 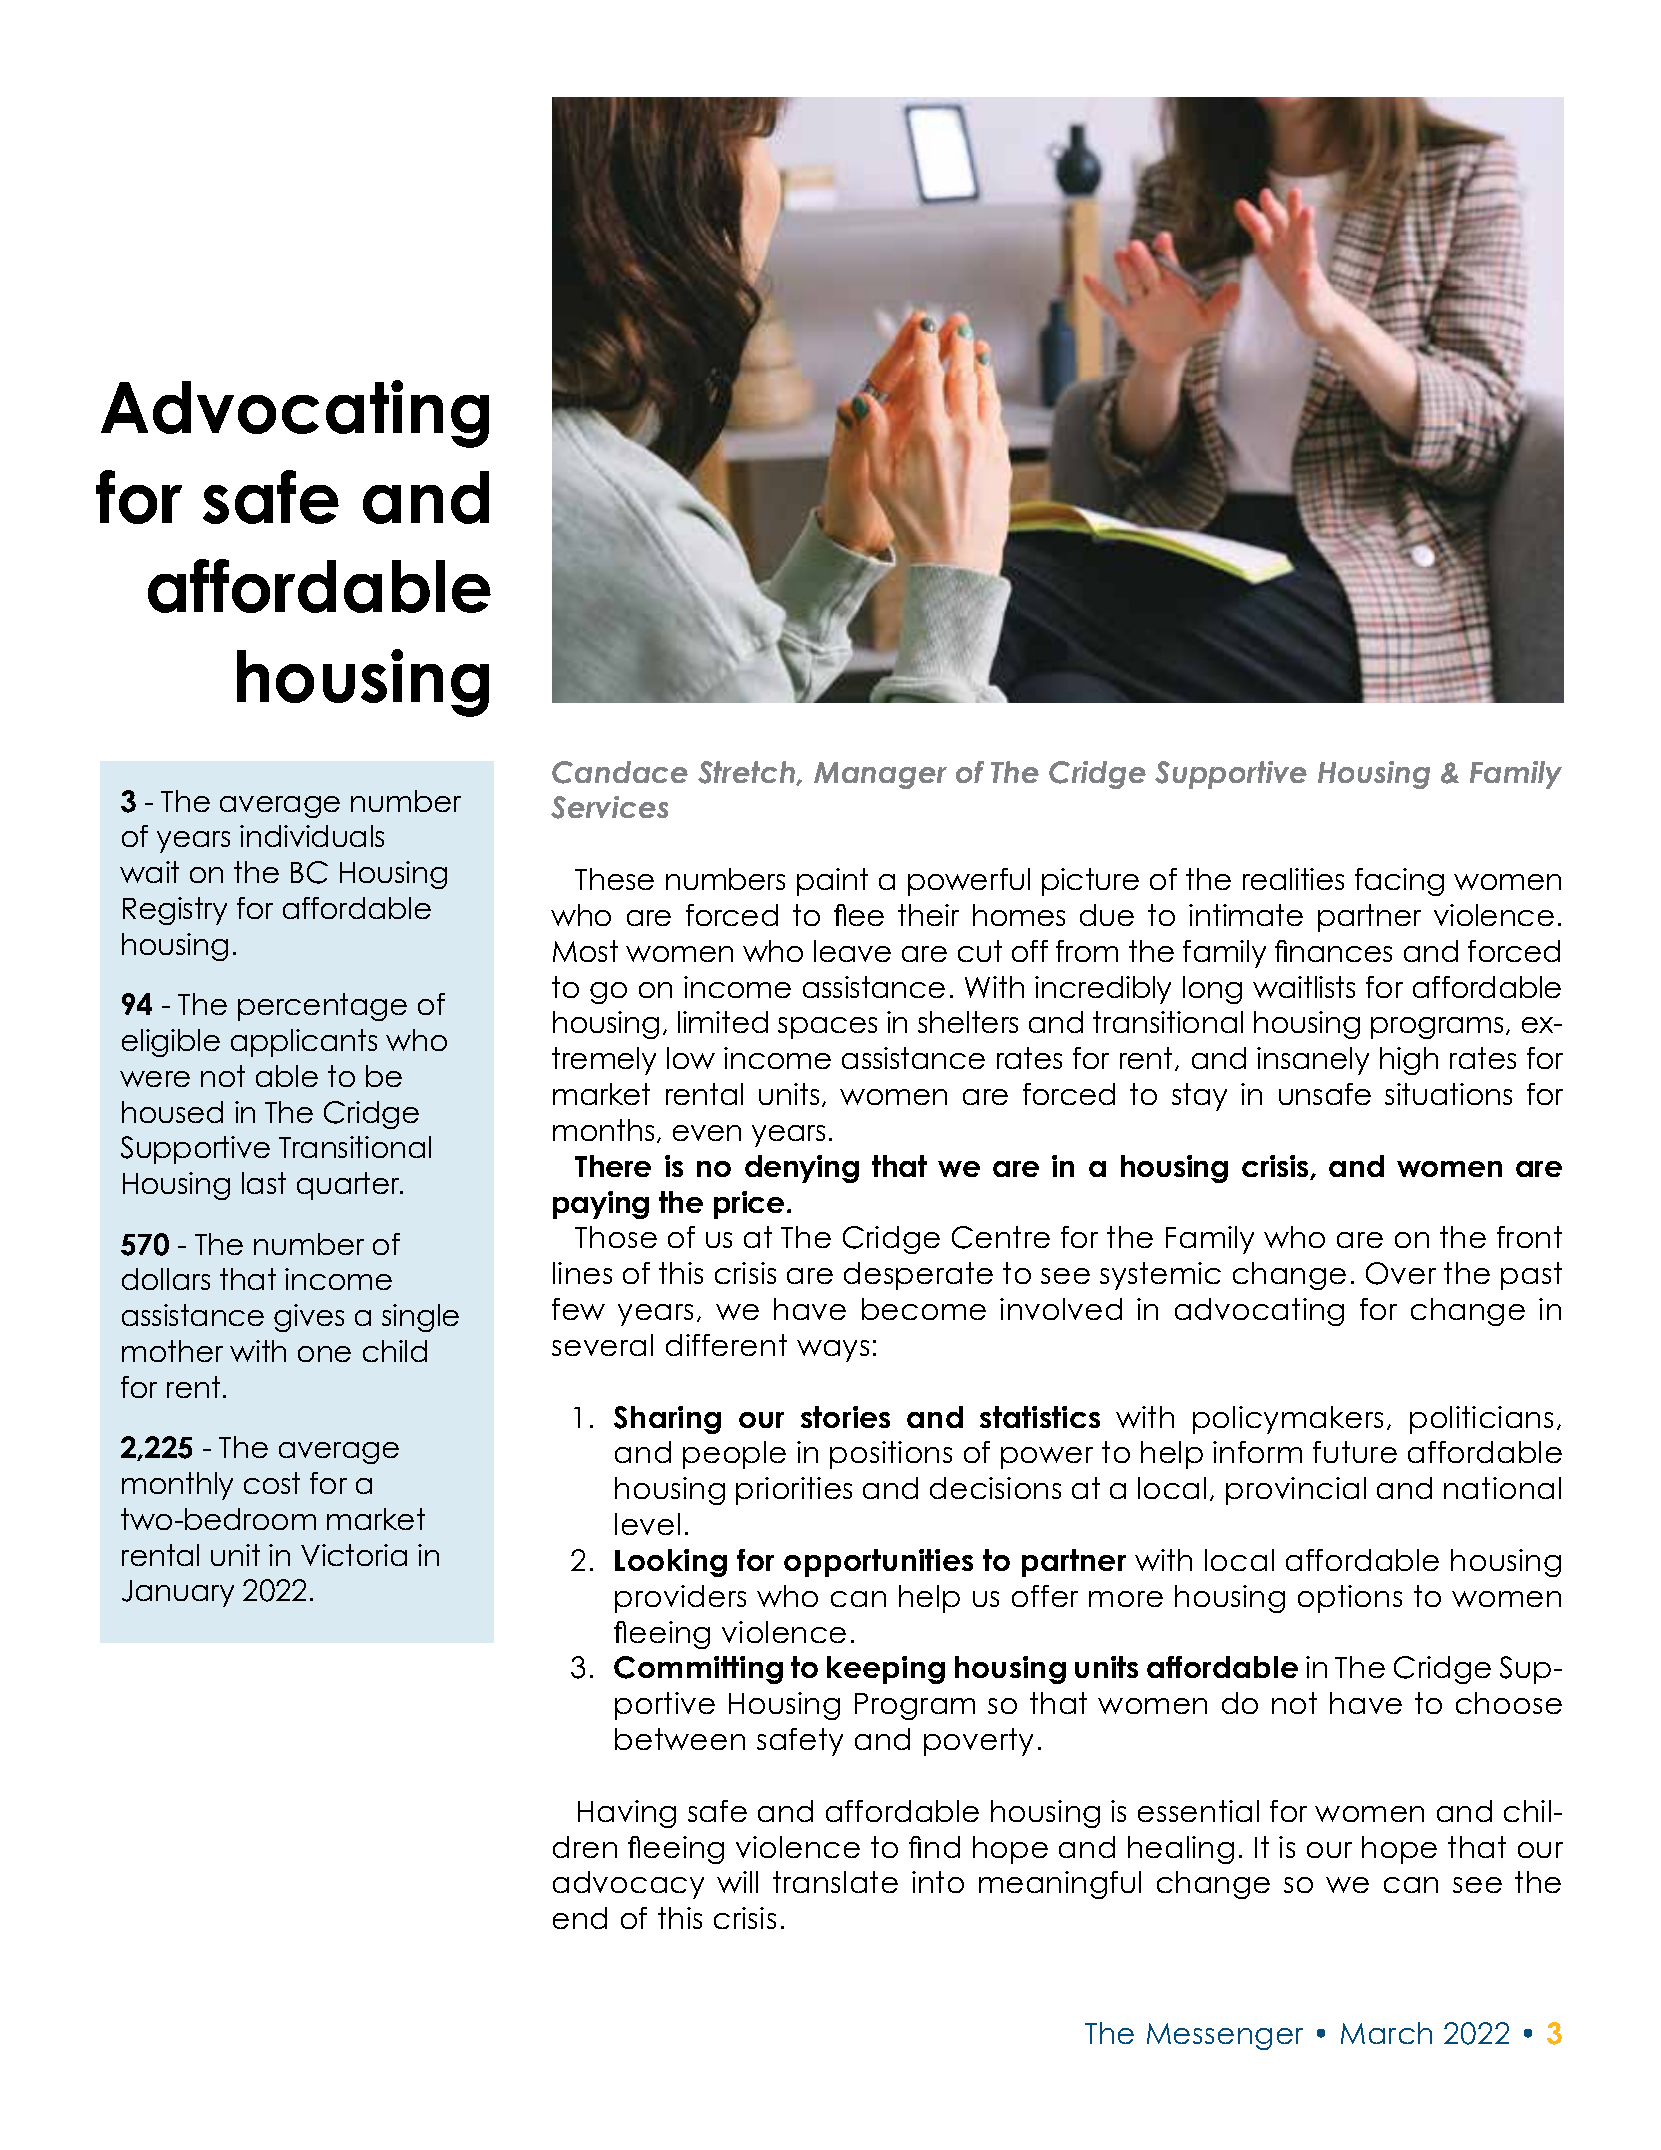 What do you see at coordinates (1399, 882) in the image?
I see `facing` at bounding box center [1399, 882].
